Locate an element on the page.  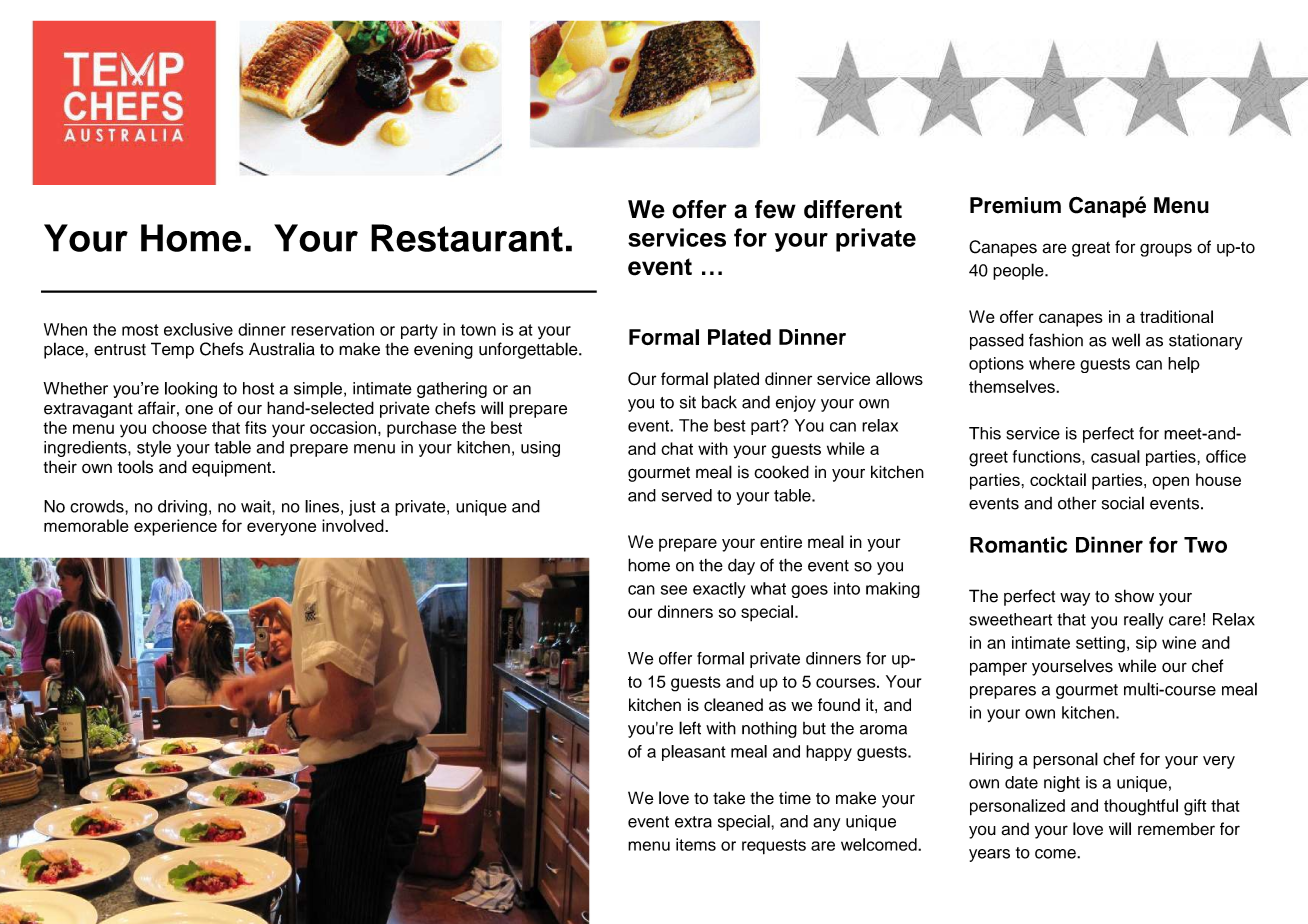
requests is located at coordinates (774, 847).
